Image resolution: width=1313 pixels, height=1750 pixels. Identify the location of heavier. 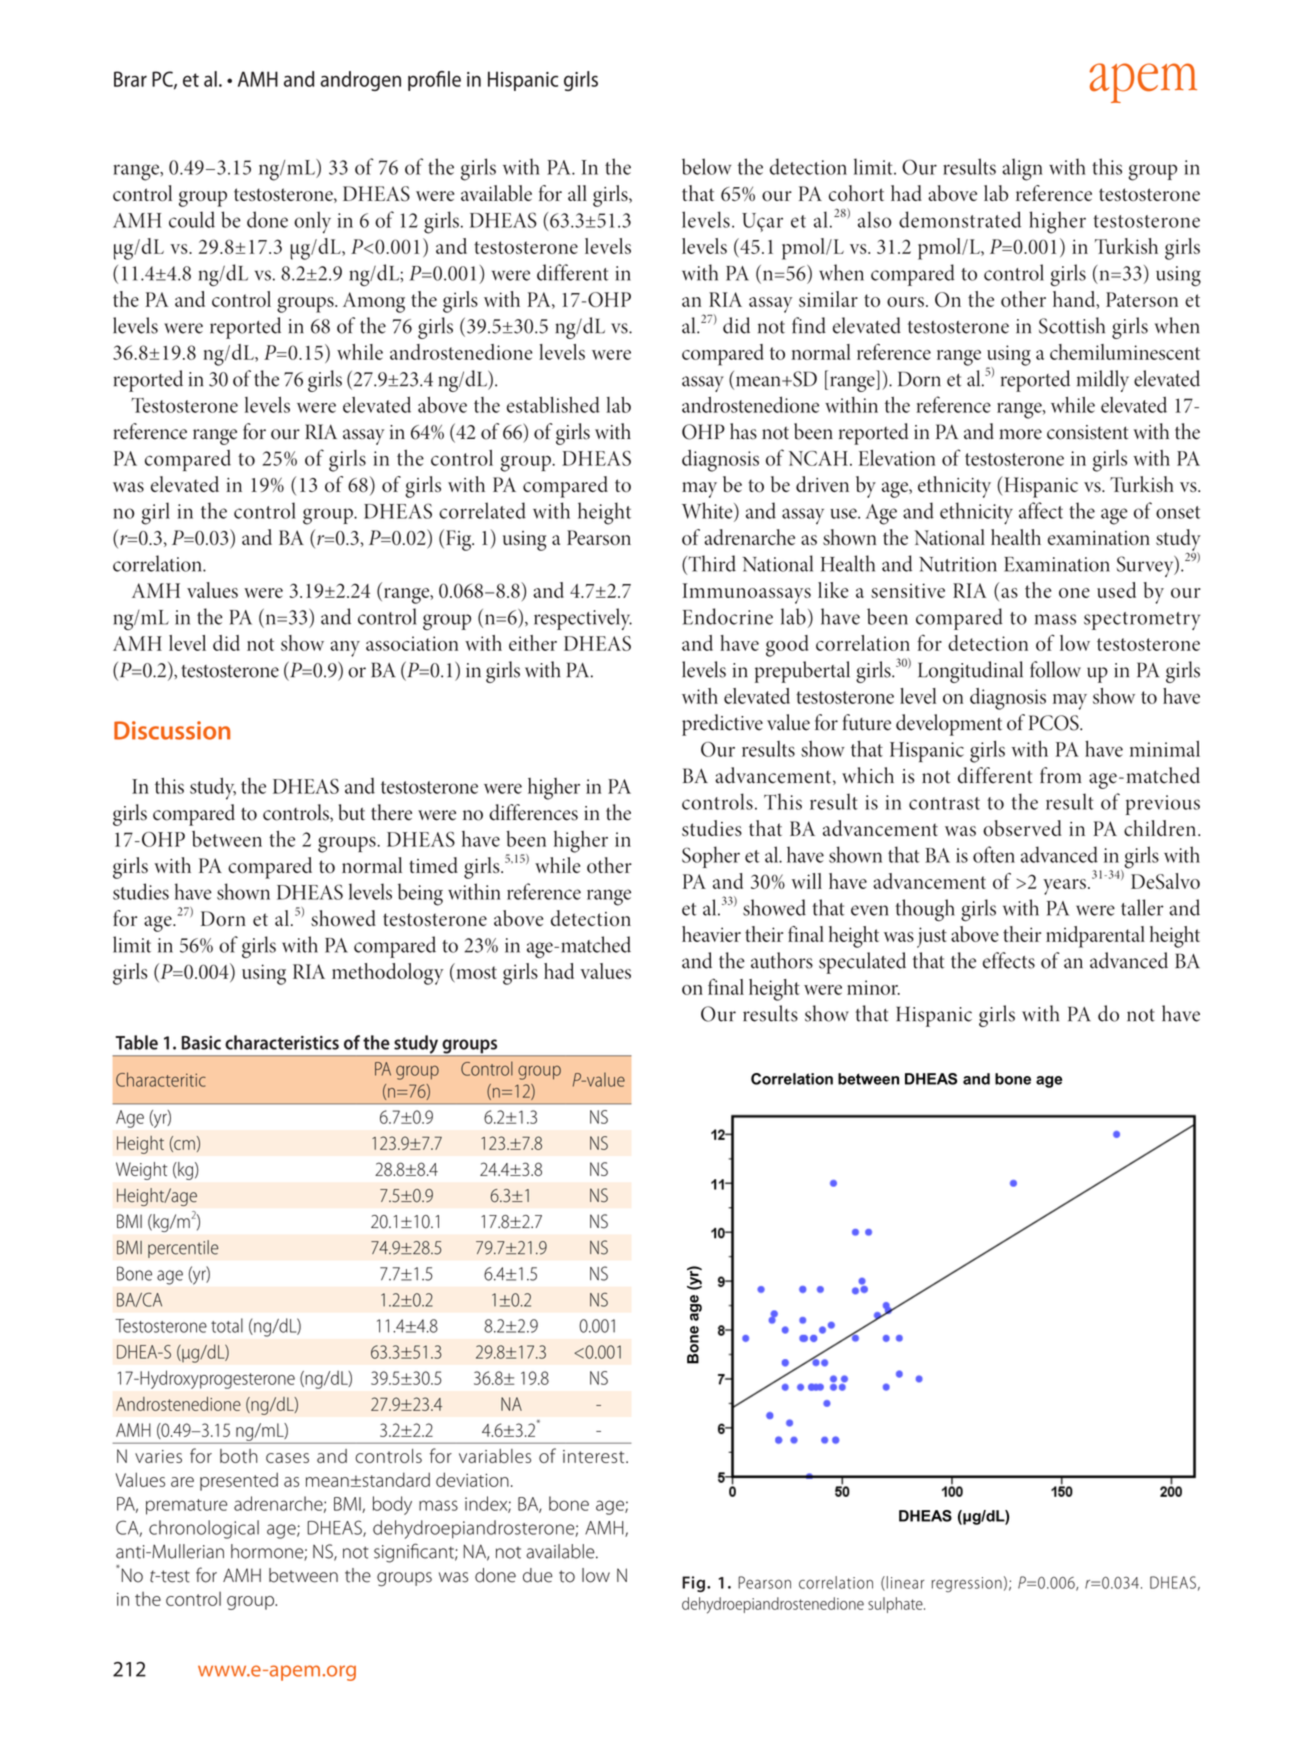
(711, 934).
